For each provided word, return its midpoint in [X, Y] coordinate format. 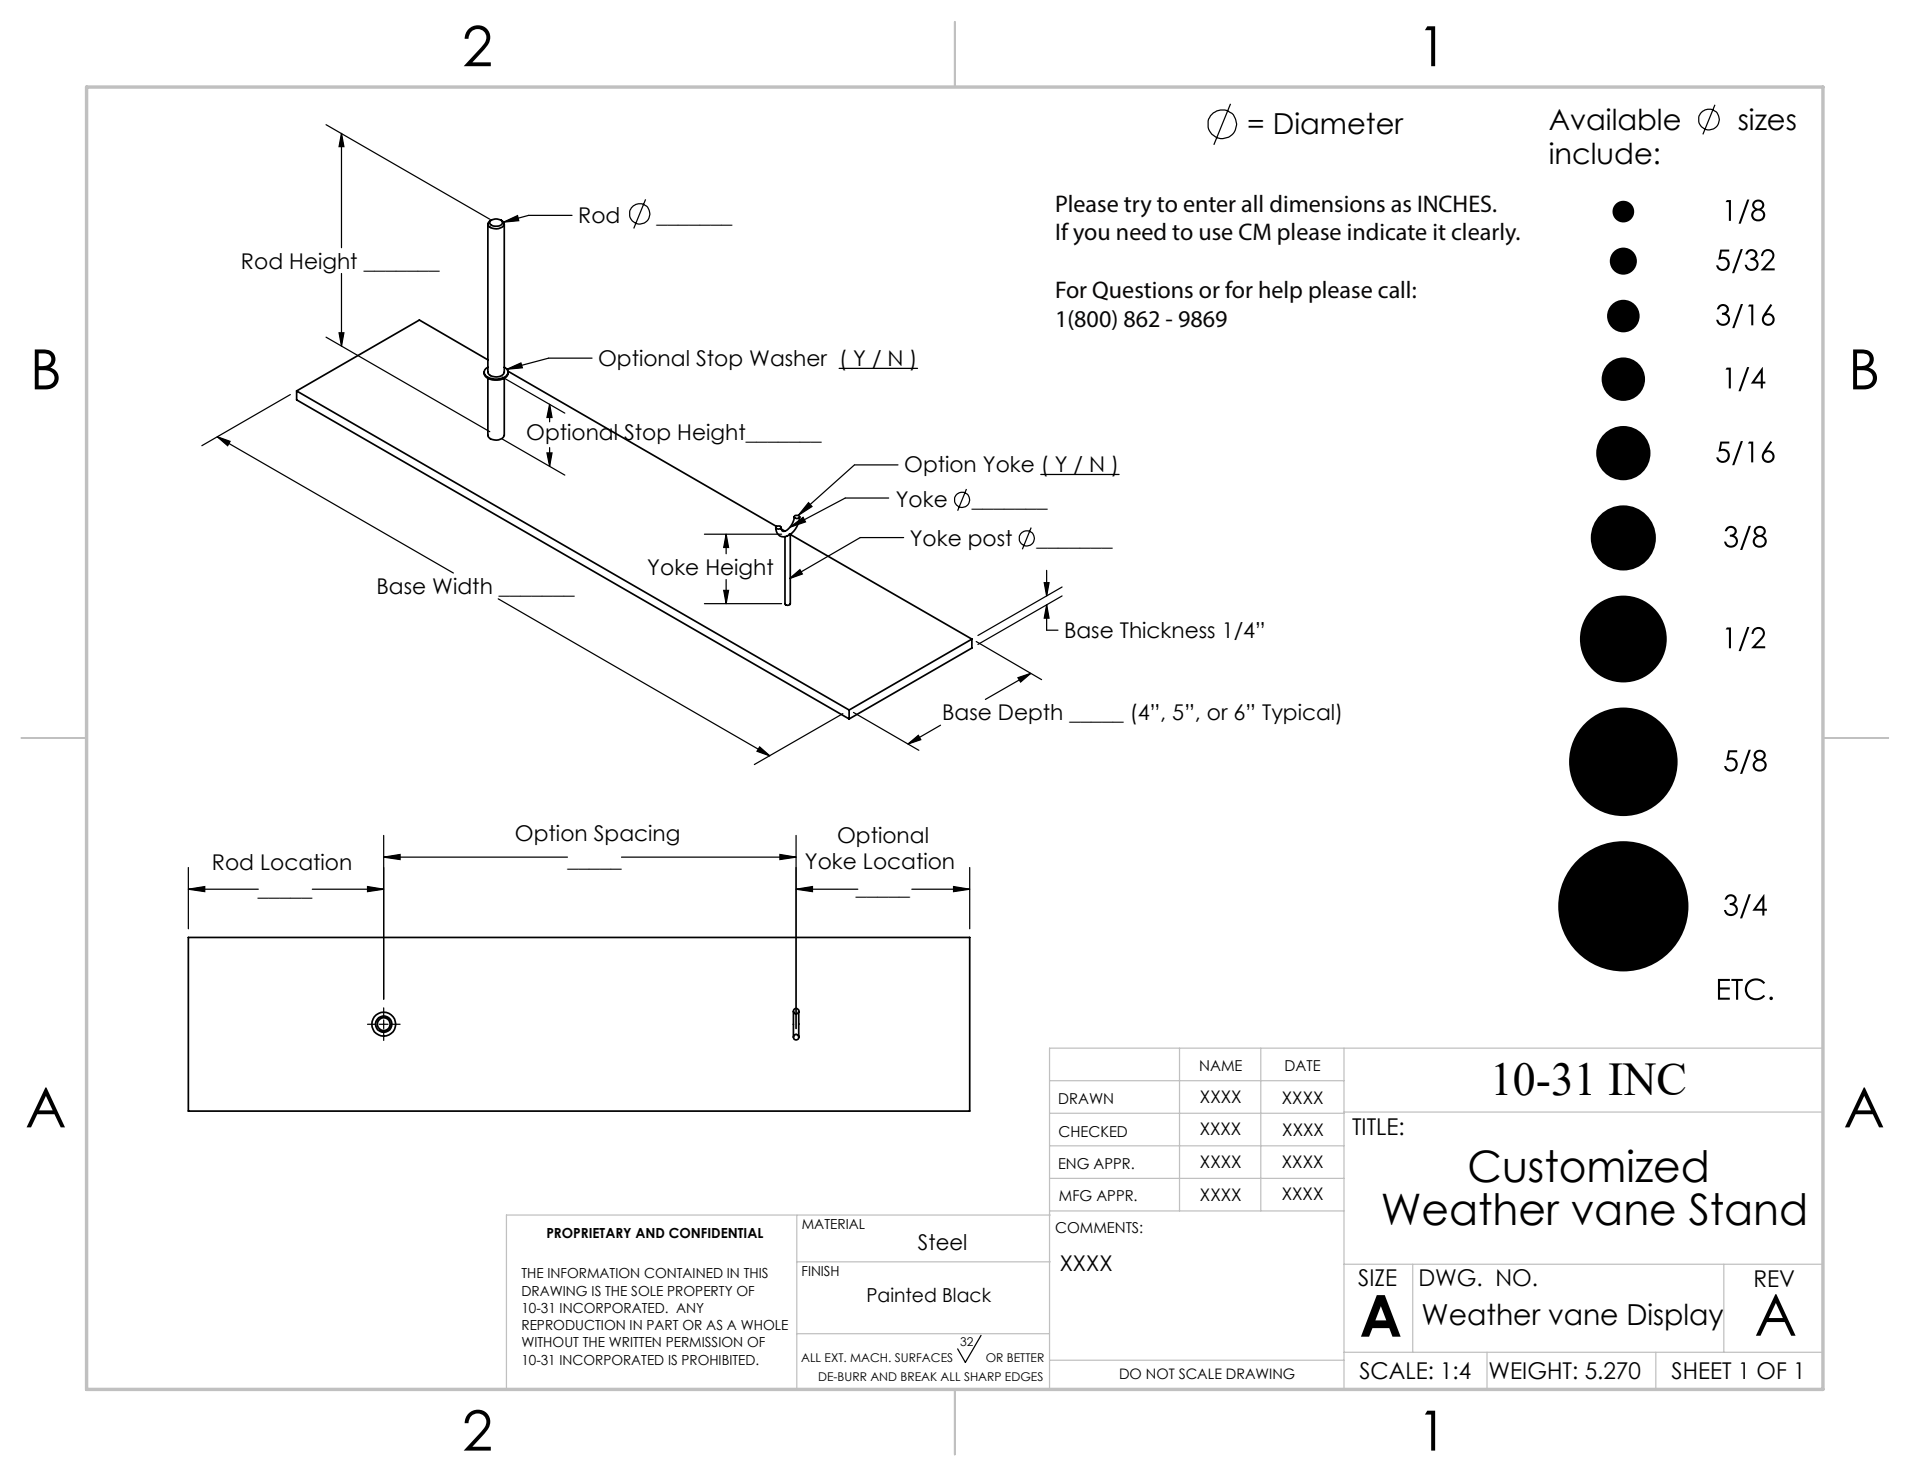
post [990, 540]
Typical [1298, 714]
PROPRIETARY [589, 1233]
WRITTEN [635, 1342]
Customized [1588, 1166]
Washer [788, 358]
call [1394, 290]
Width [462, 586]
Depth [1030, 714]
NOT [1160, 1374]
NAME [1221, 1065]
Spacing [636, 835]
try [1138, 207]
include [1601, 153]
